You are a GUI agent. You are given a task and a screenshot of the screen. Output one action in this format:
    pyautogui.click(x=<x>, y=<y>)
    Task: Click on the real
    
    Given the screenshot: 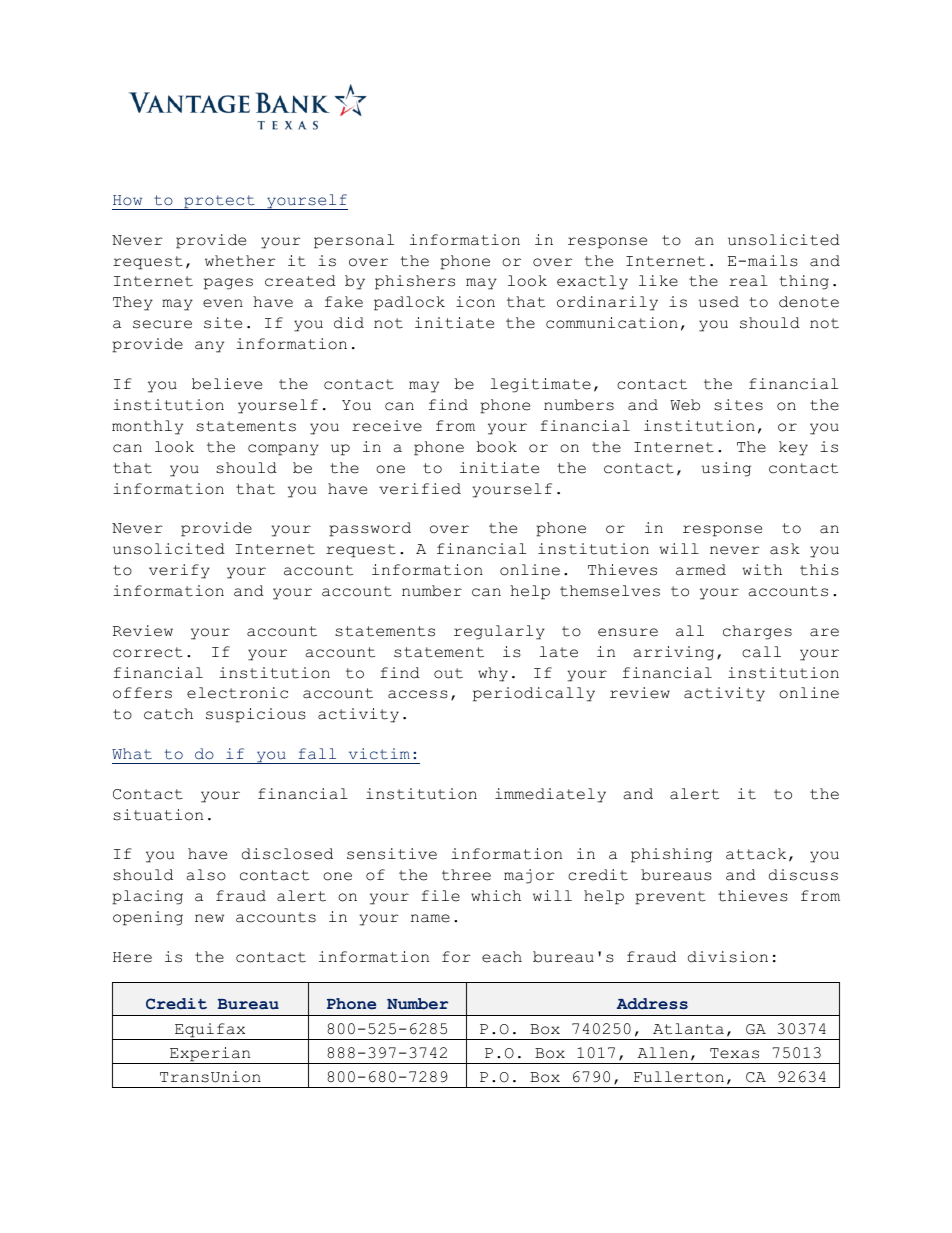 What is the action you would take?
    pyautogui.click(x=748, y=281)
